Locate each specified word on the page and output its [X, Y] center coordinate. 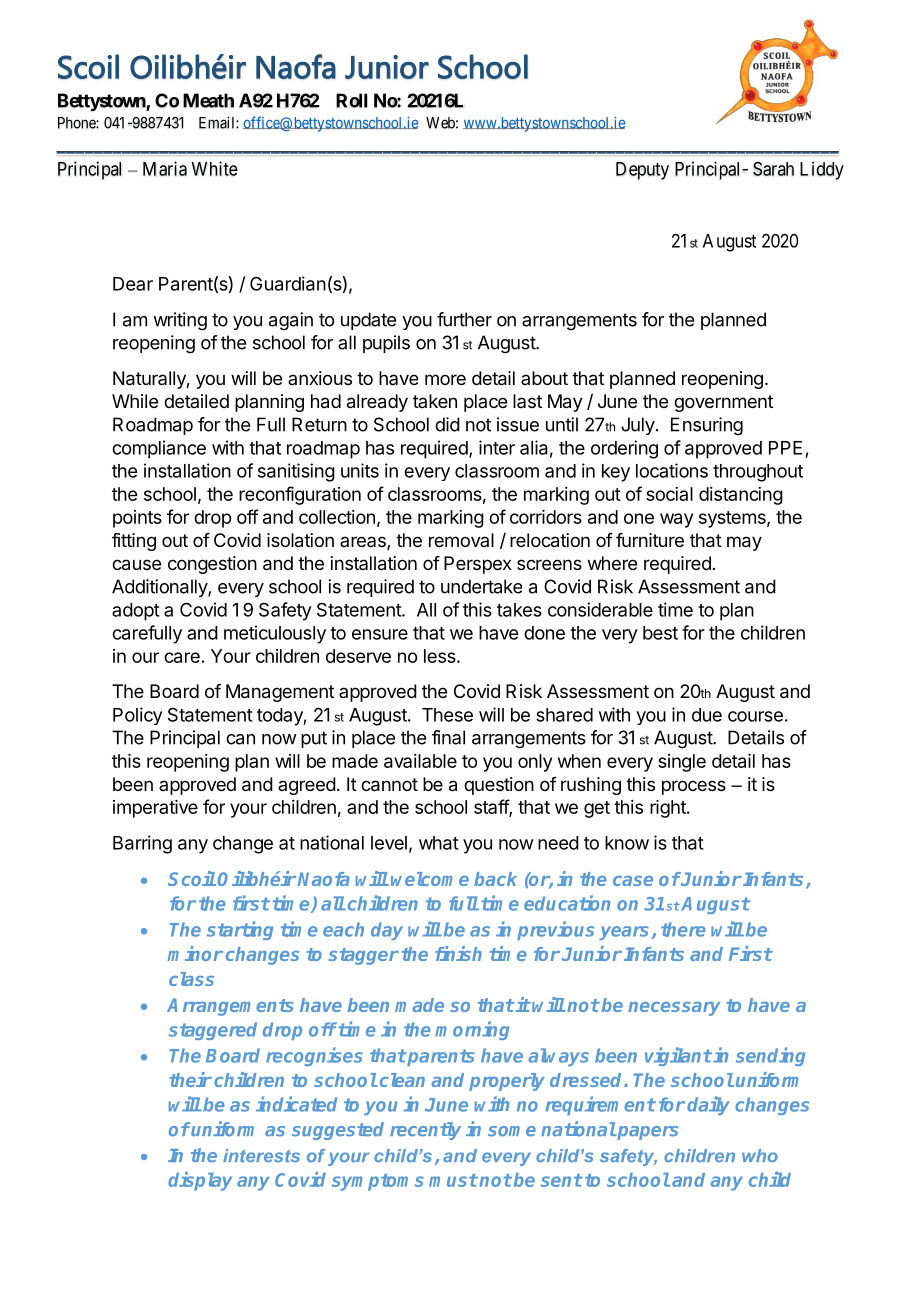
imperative [155, 809]
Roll [352, 100]
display [200, 1181]
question [499, 786]
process [694, 787]
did [447, 424]
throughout [758, 473]
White [214, 168]
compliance [159, 449]
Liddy [822, 170]
